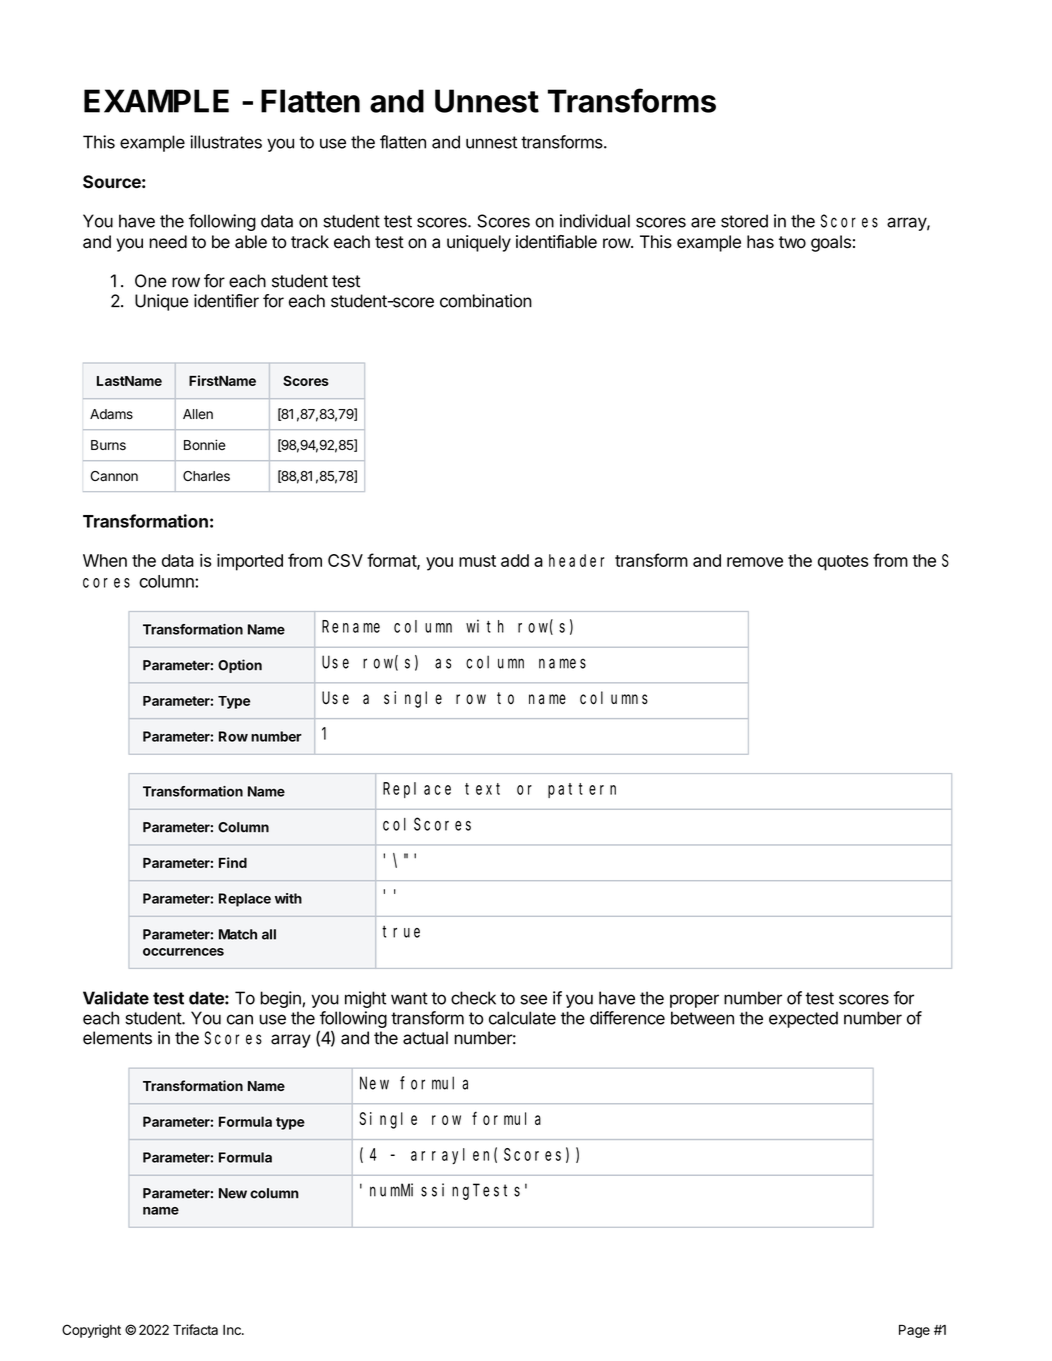 Image resolution: width=1052 pixels, height=1361 pixels. What do you see at coordinates (226, 142) in the screenshot?
I see `illustrates` at bounding box center [226, 142].
